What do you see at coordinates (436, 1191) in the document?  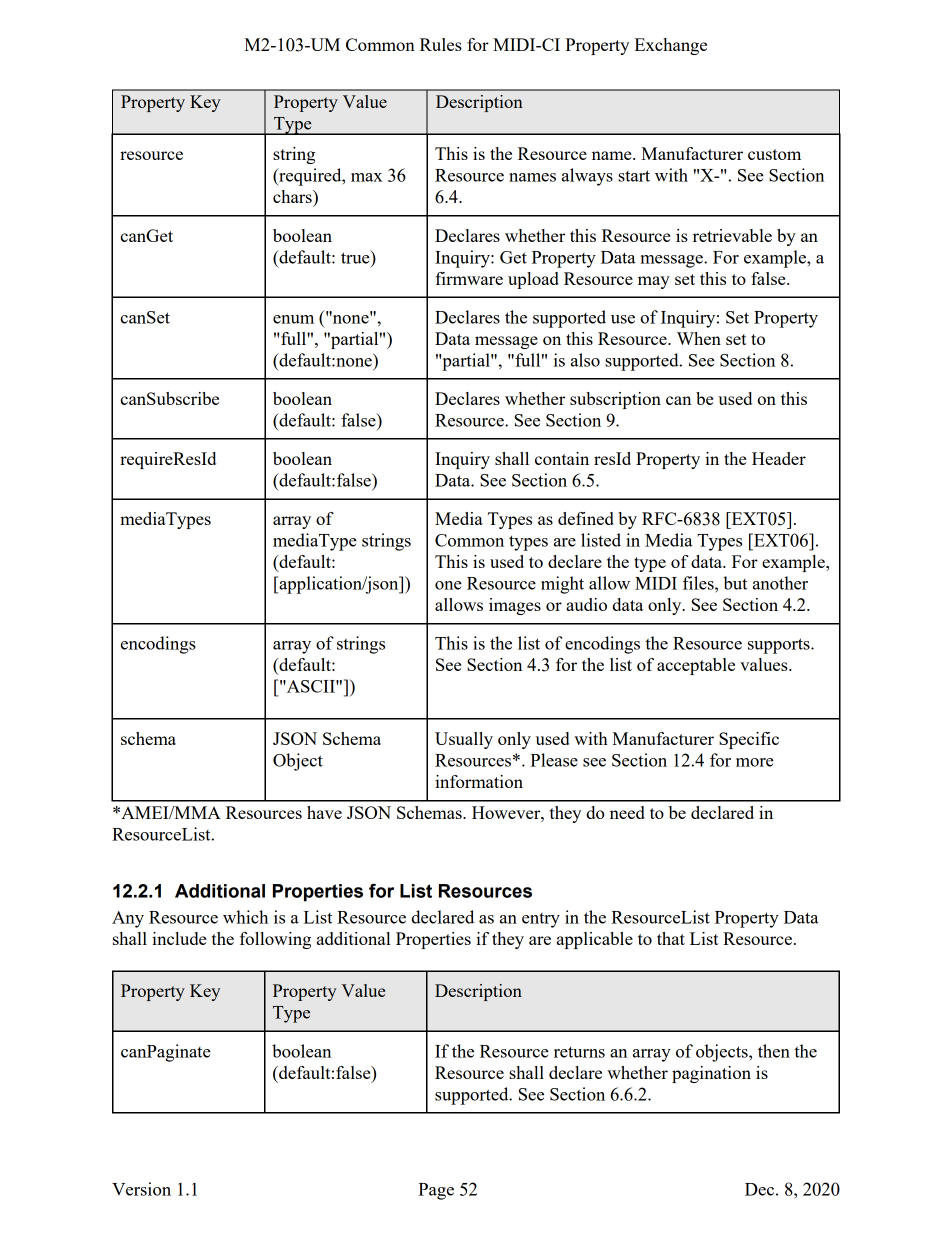 I see `Page` at bounding box center [436, 1191].
